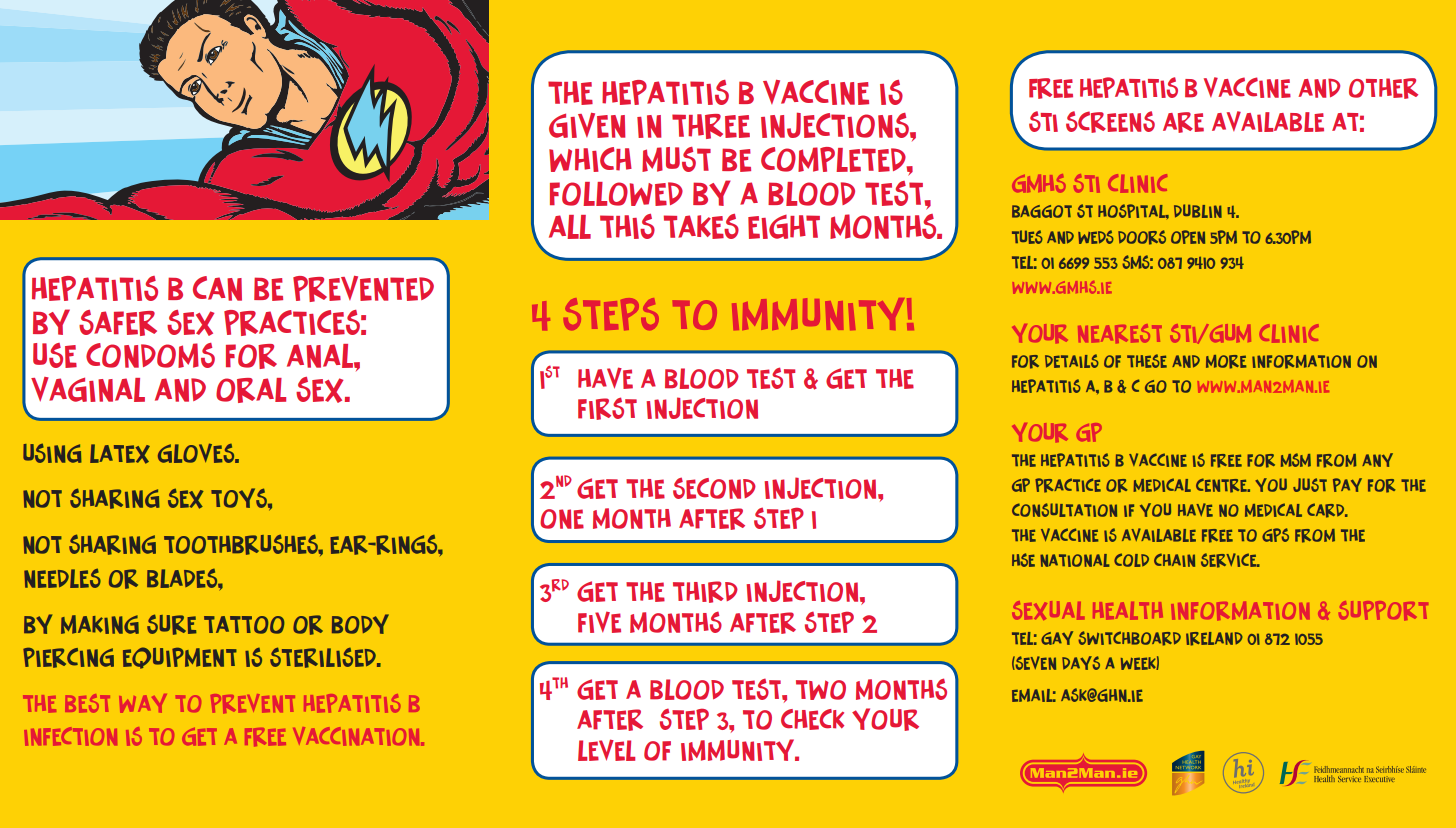 The height and width of the page is (828, 1456). Describe the element at coordinates (1081, 663) in the page. I see `days` at that location.
